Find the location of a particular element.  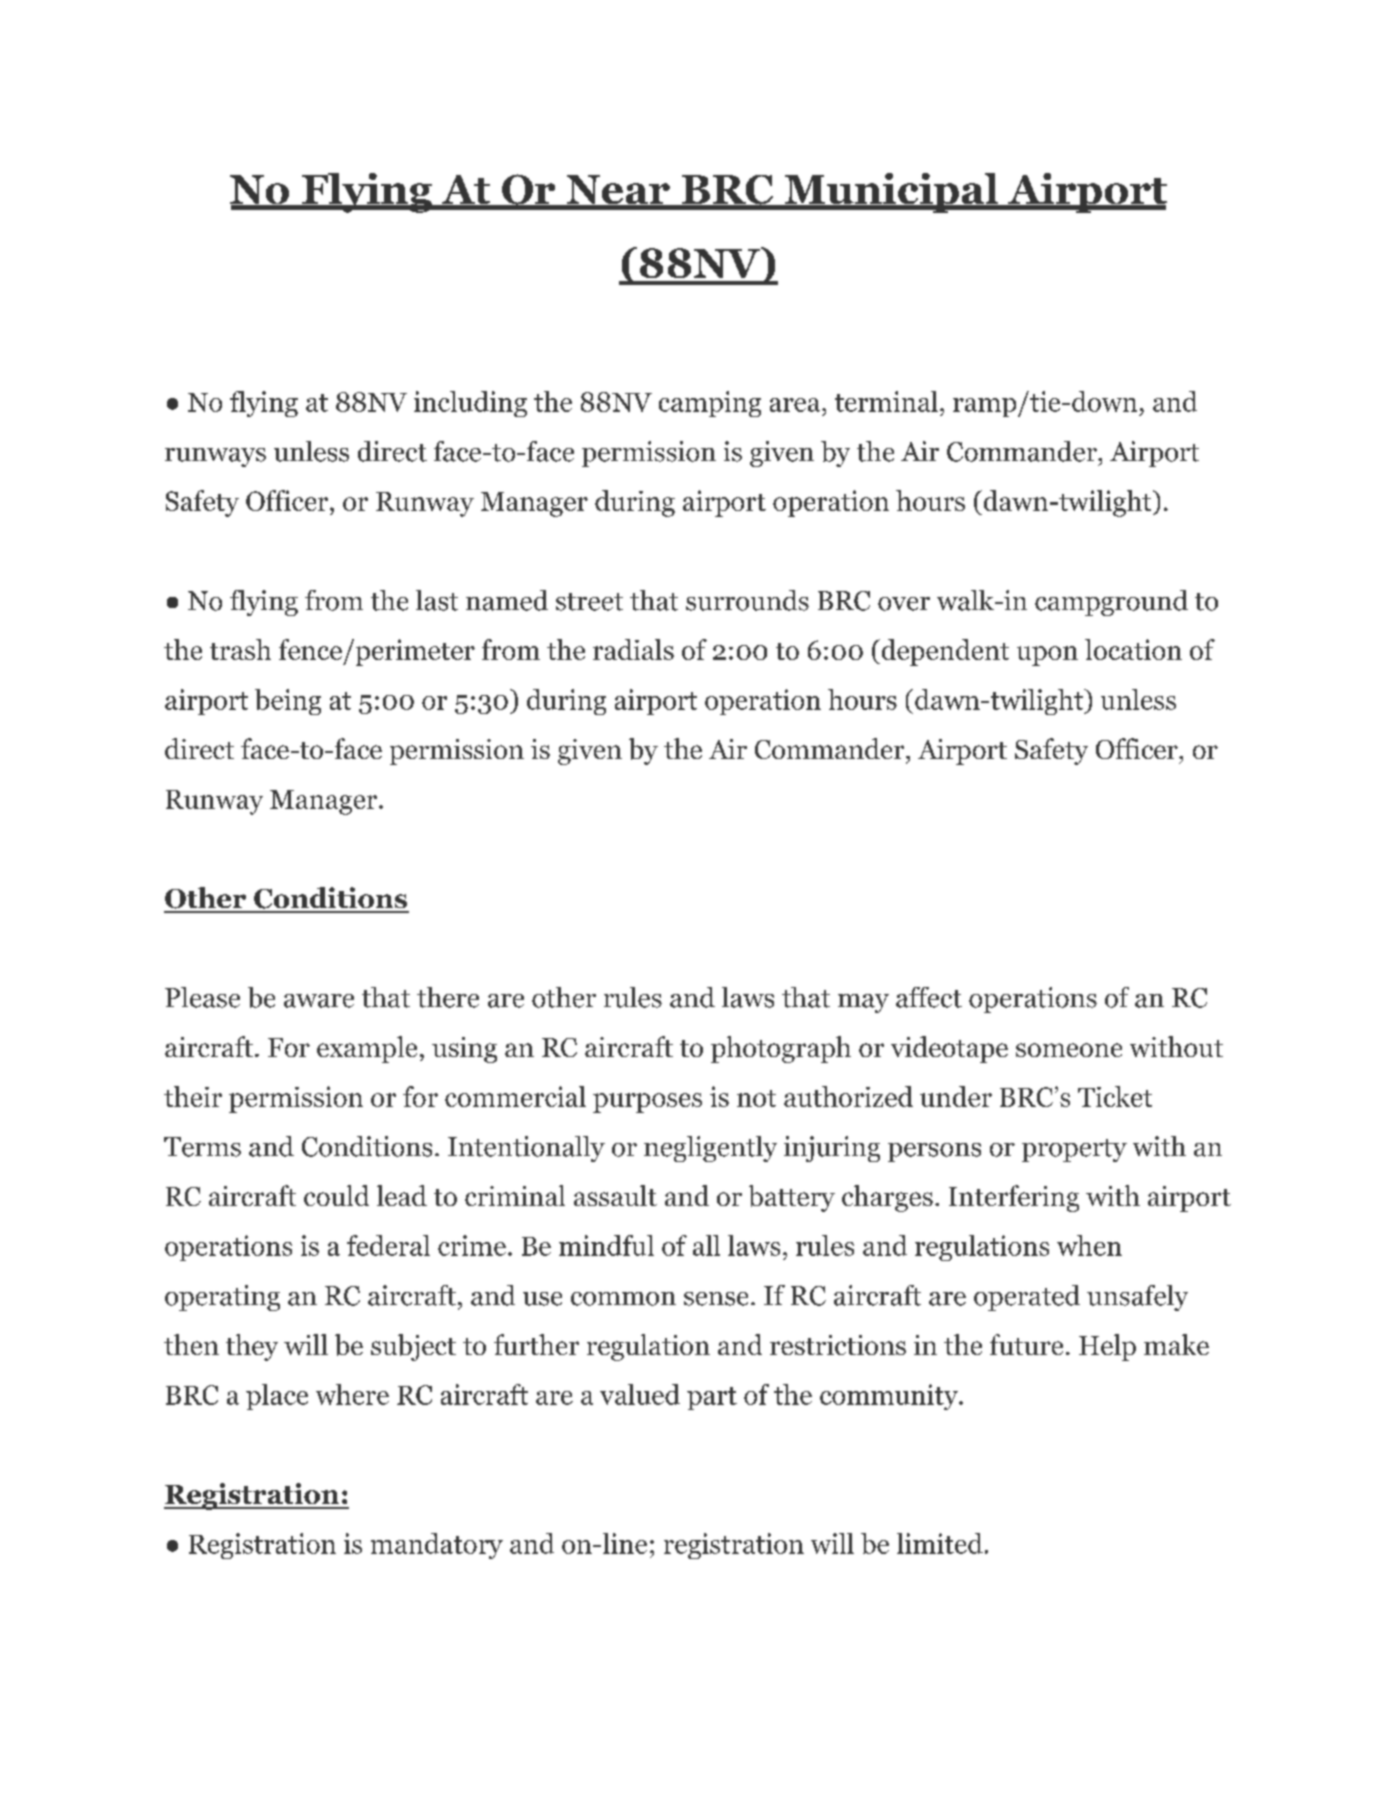

surrounds is located at coordinates (747, 600).
